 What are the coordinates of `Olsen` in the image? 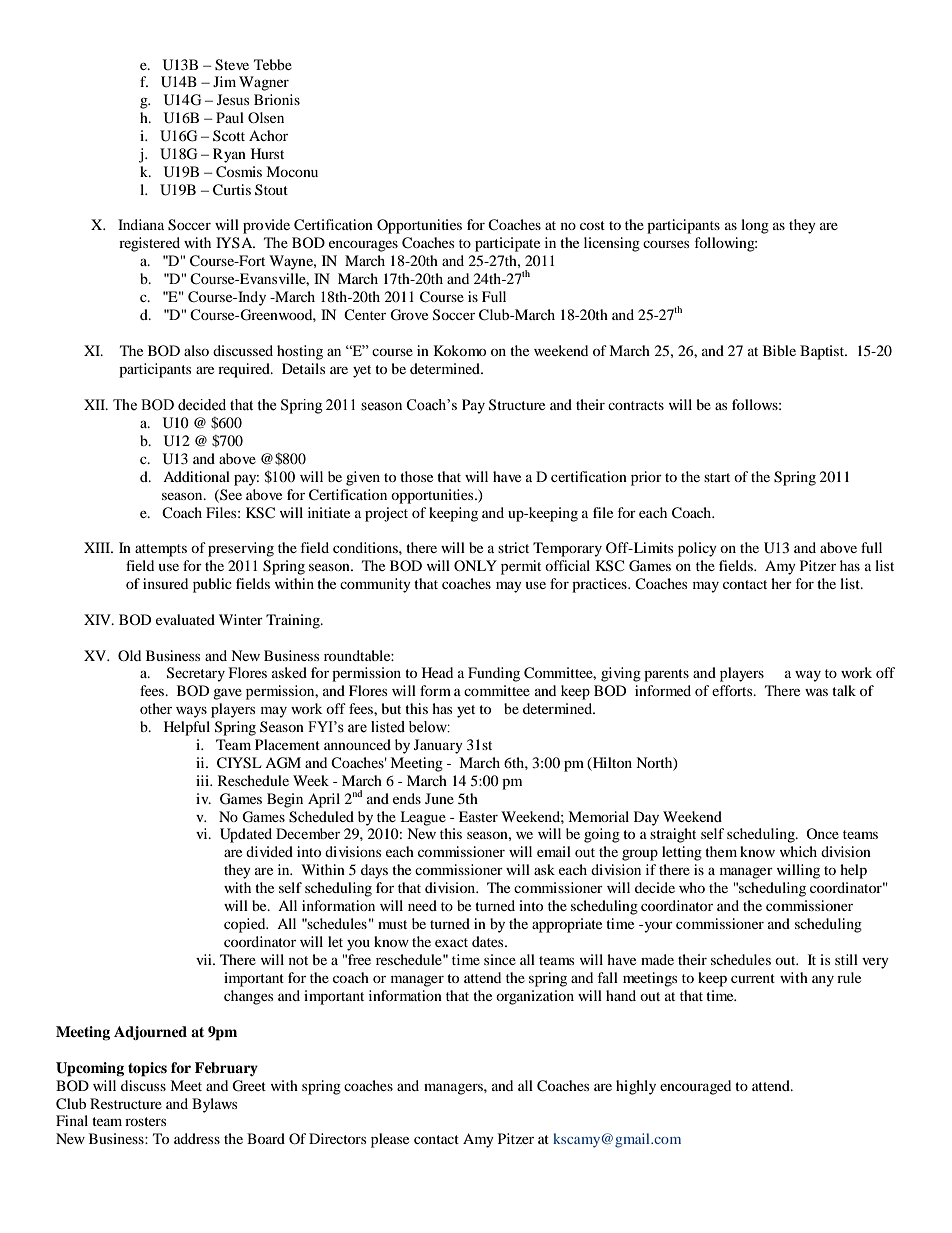 It's located at (266, 117).
